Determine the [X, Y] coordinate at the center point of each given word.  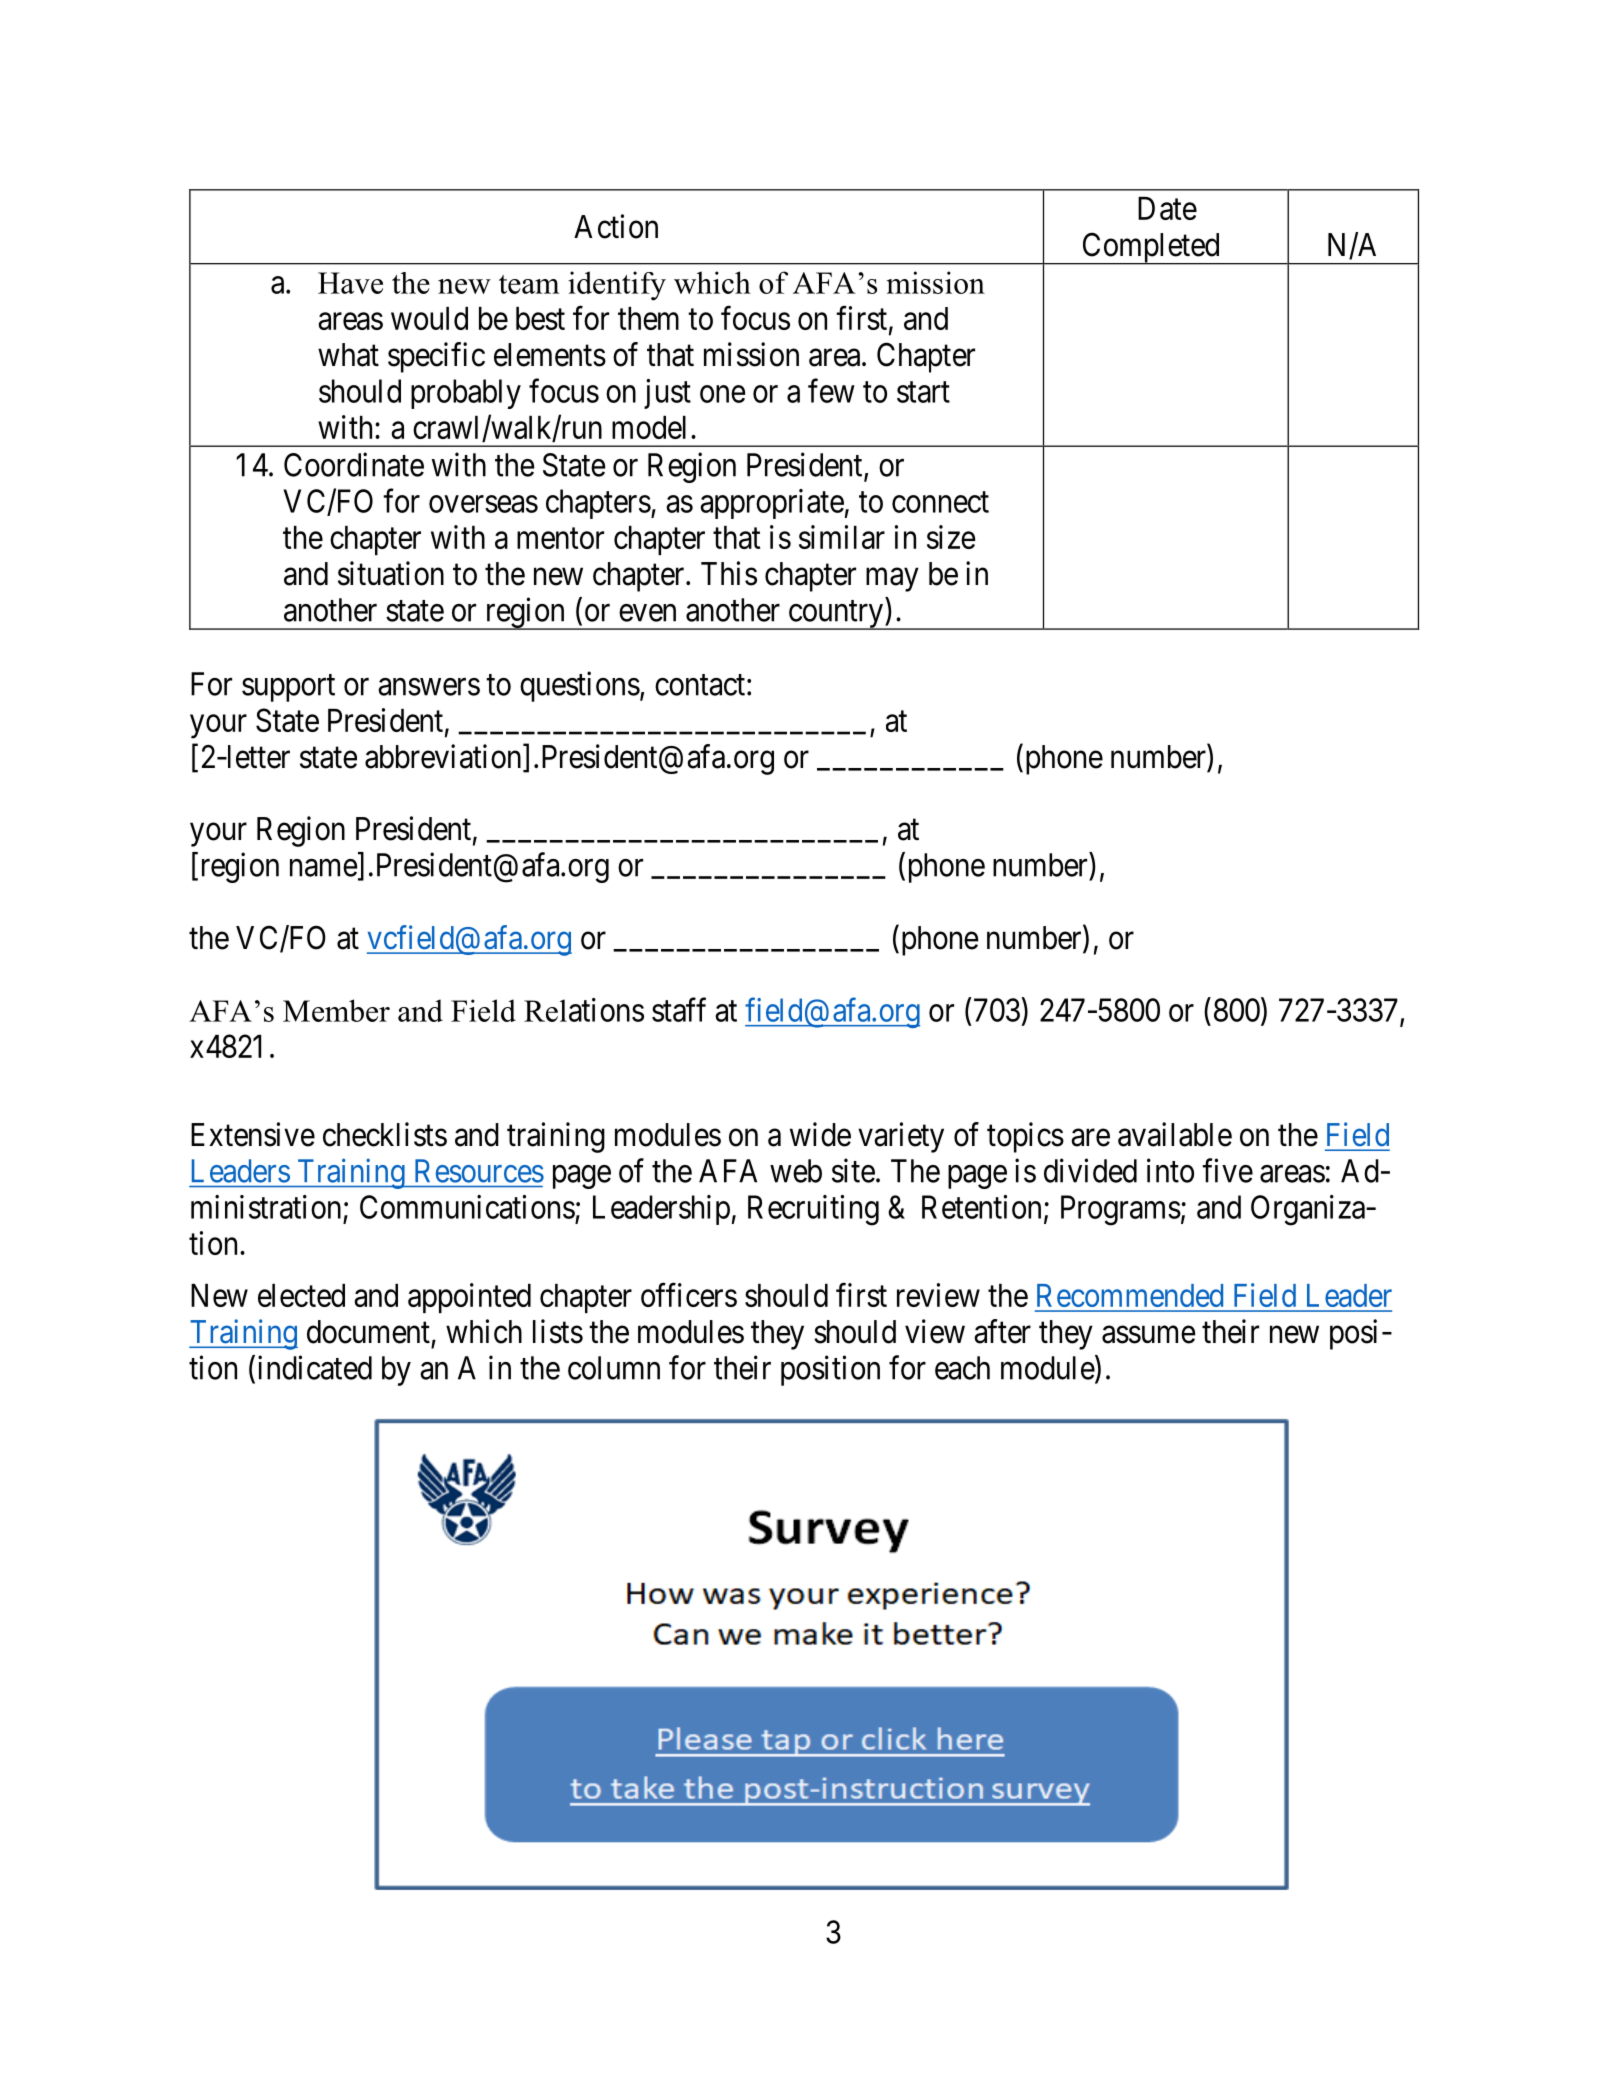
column [614, 1368]
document [368, 1332]
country [836, 615]
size [951, 537]
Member [336, 1010]
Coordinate [354, 464]
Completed [1151, 248]
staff [679, 1009]
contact [700, 685]
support [288, 688]
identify [617, 286]
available [1175, 1134]
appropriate [772, 504]
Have [350, 283]
